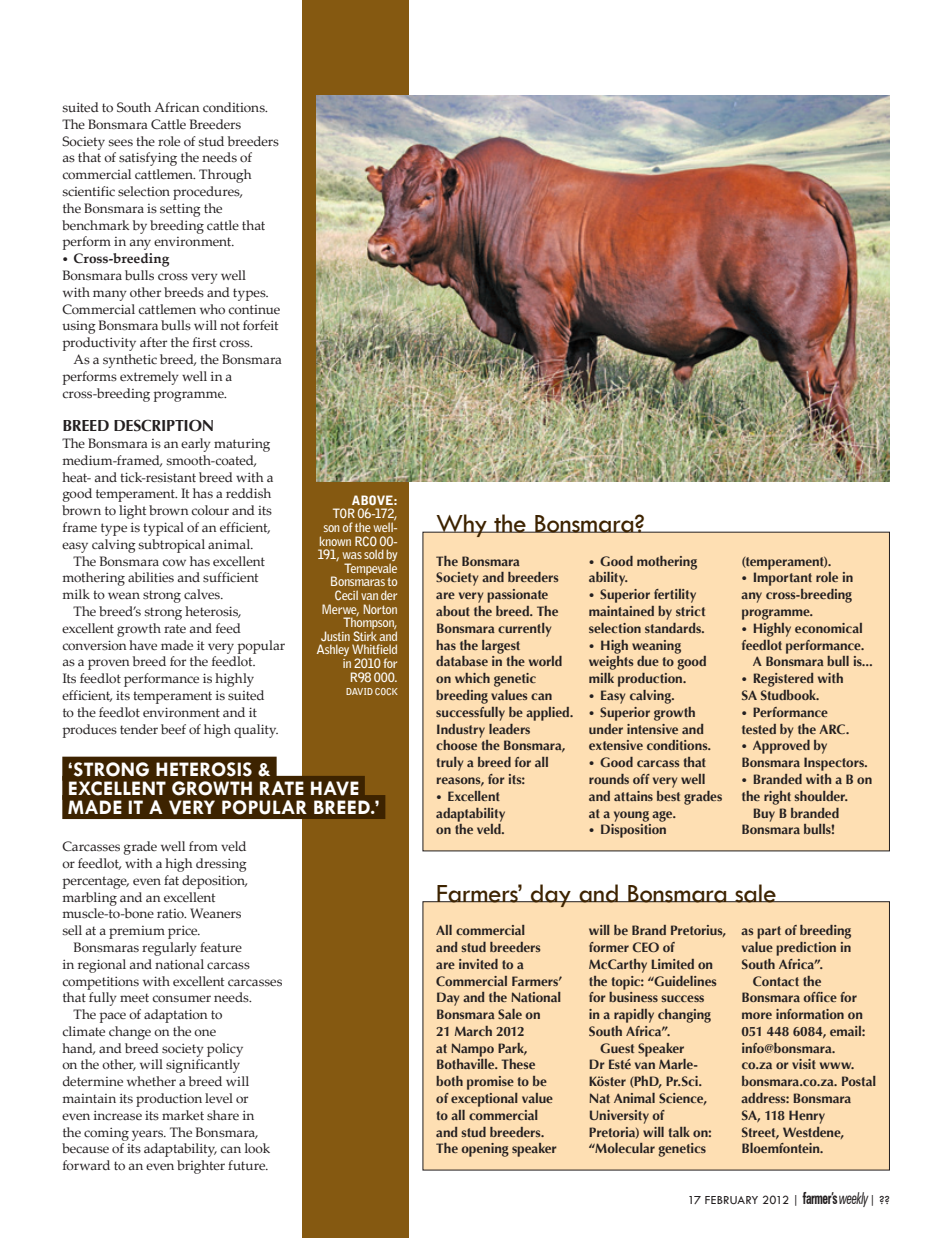 This image has width=952, height=1238. Describe the element at coordinates (731, 1200) in the image. I see `FEBRUARY` at that location.
